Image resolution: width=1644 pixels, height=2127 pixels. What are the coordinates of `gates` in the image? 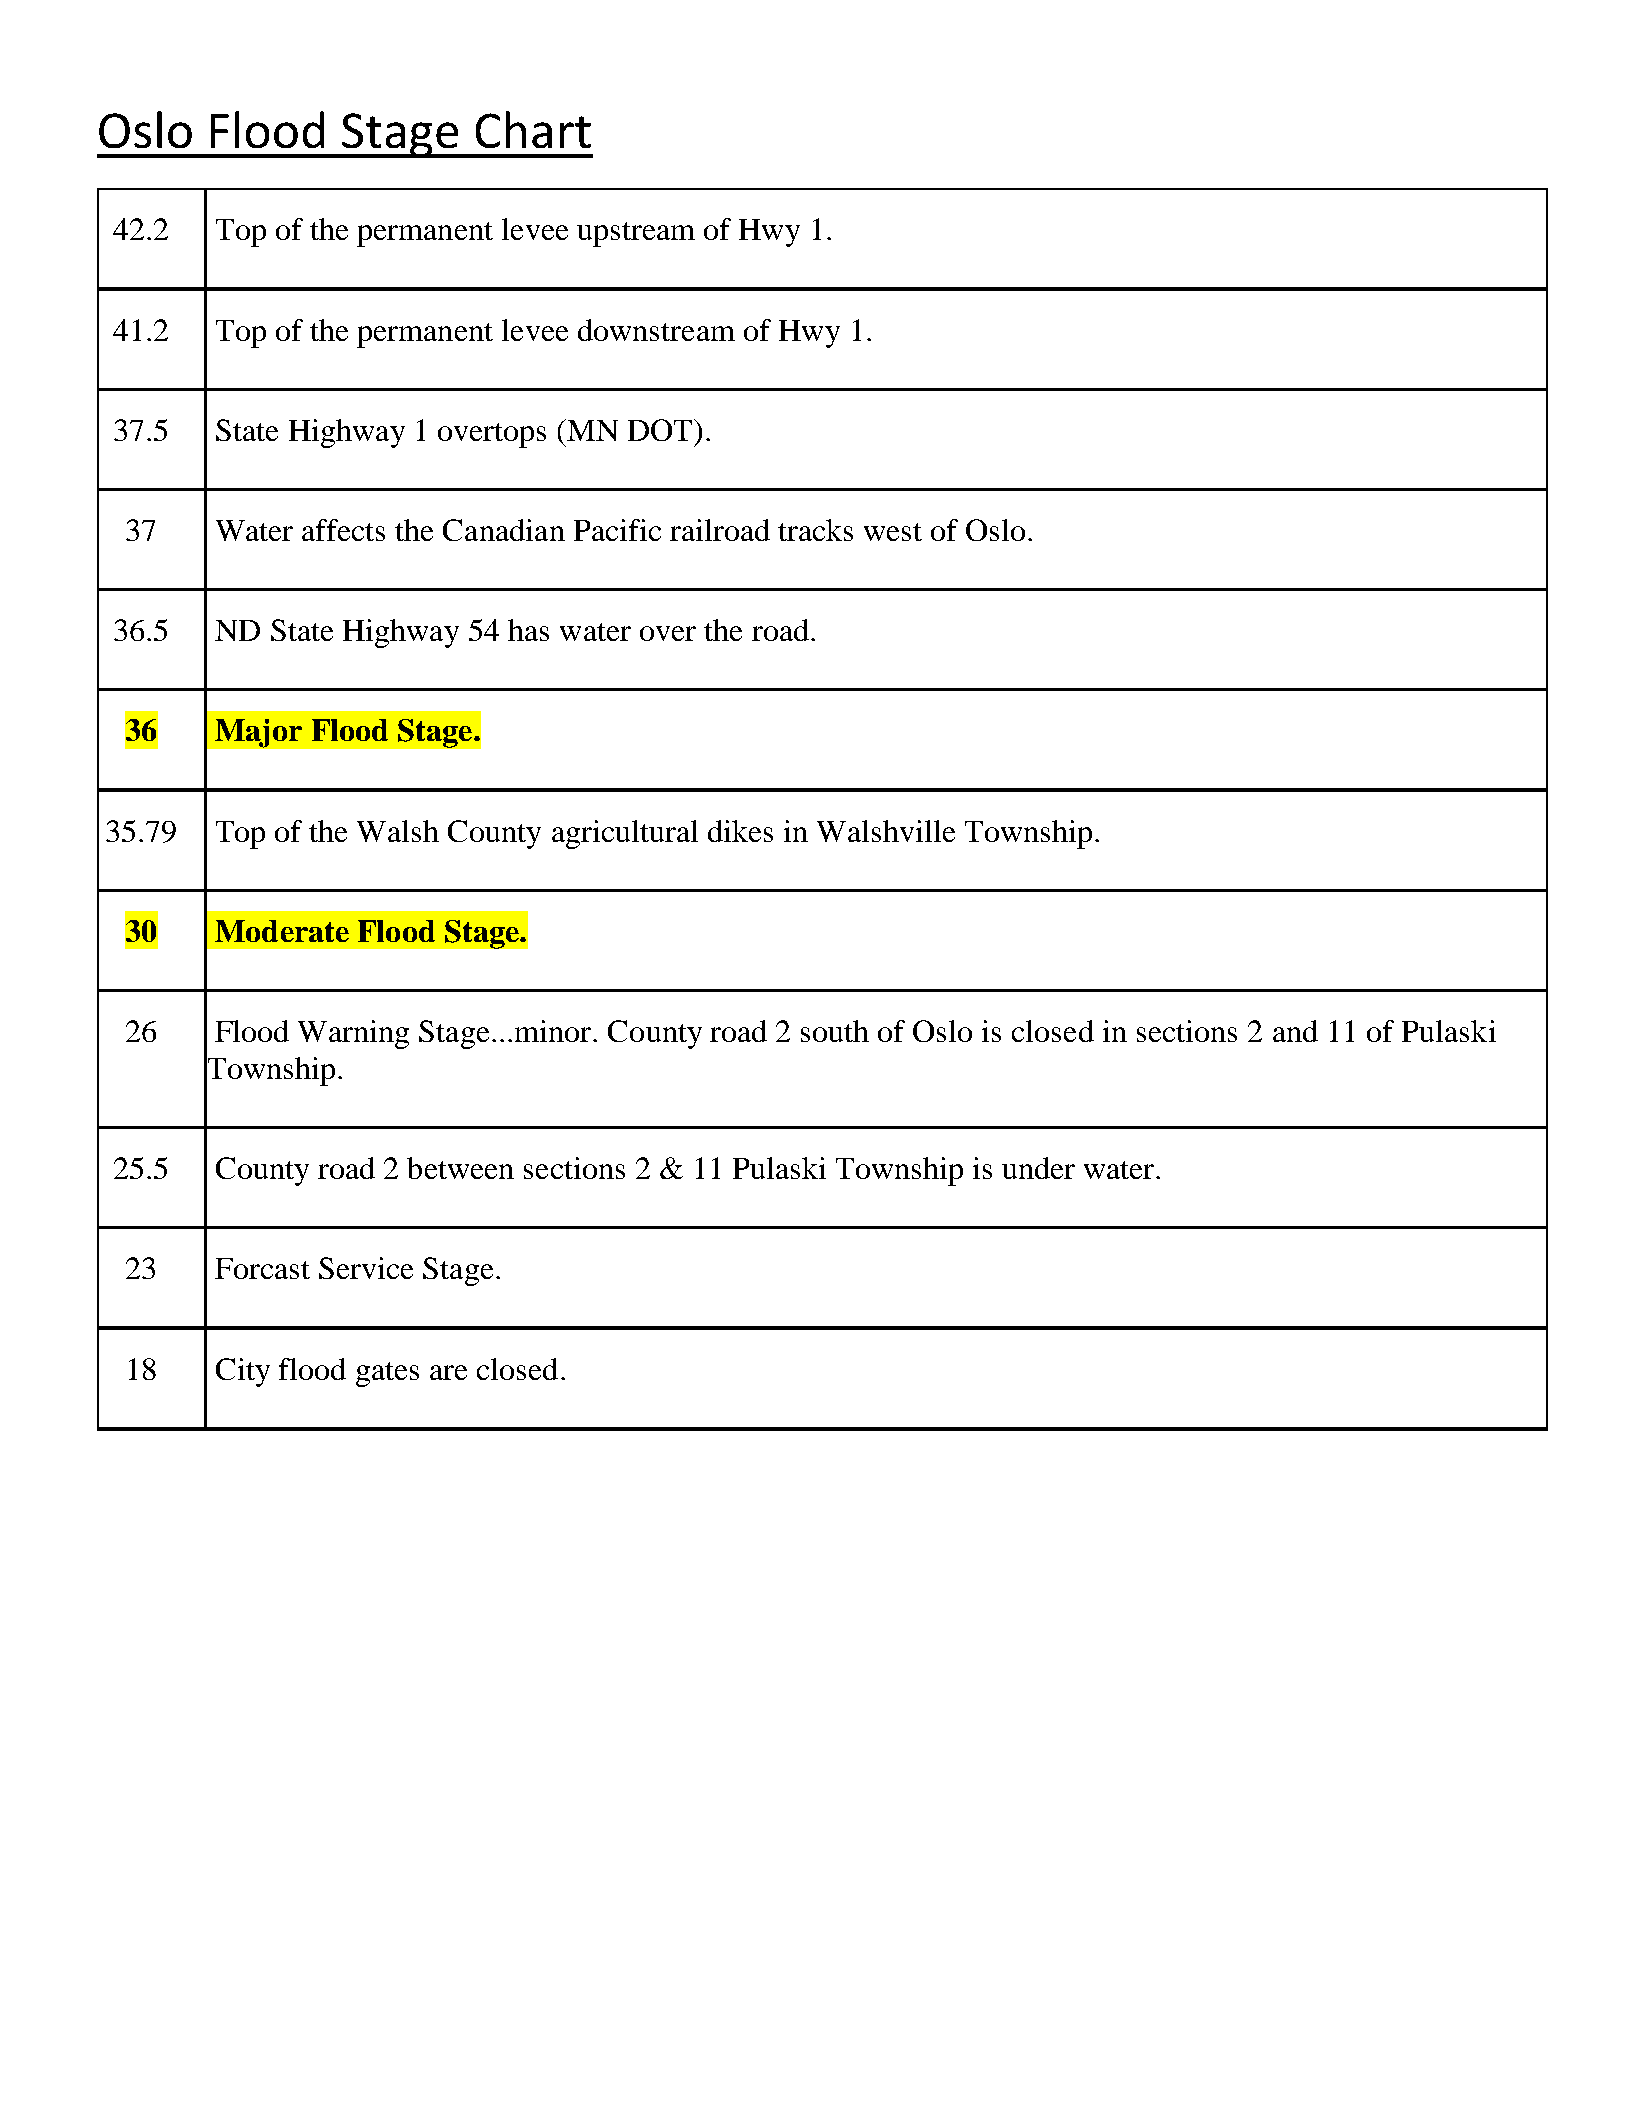 It's located at (387, 1374).
